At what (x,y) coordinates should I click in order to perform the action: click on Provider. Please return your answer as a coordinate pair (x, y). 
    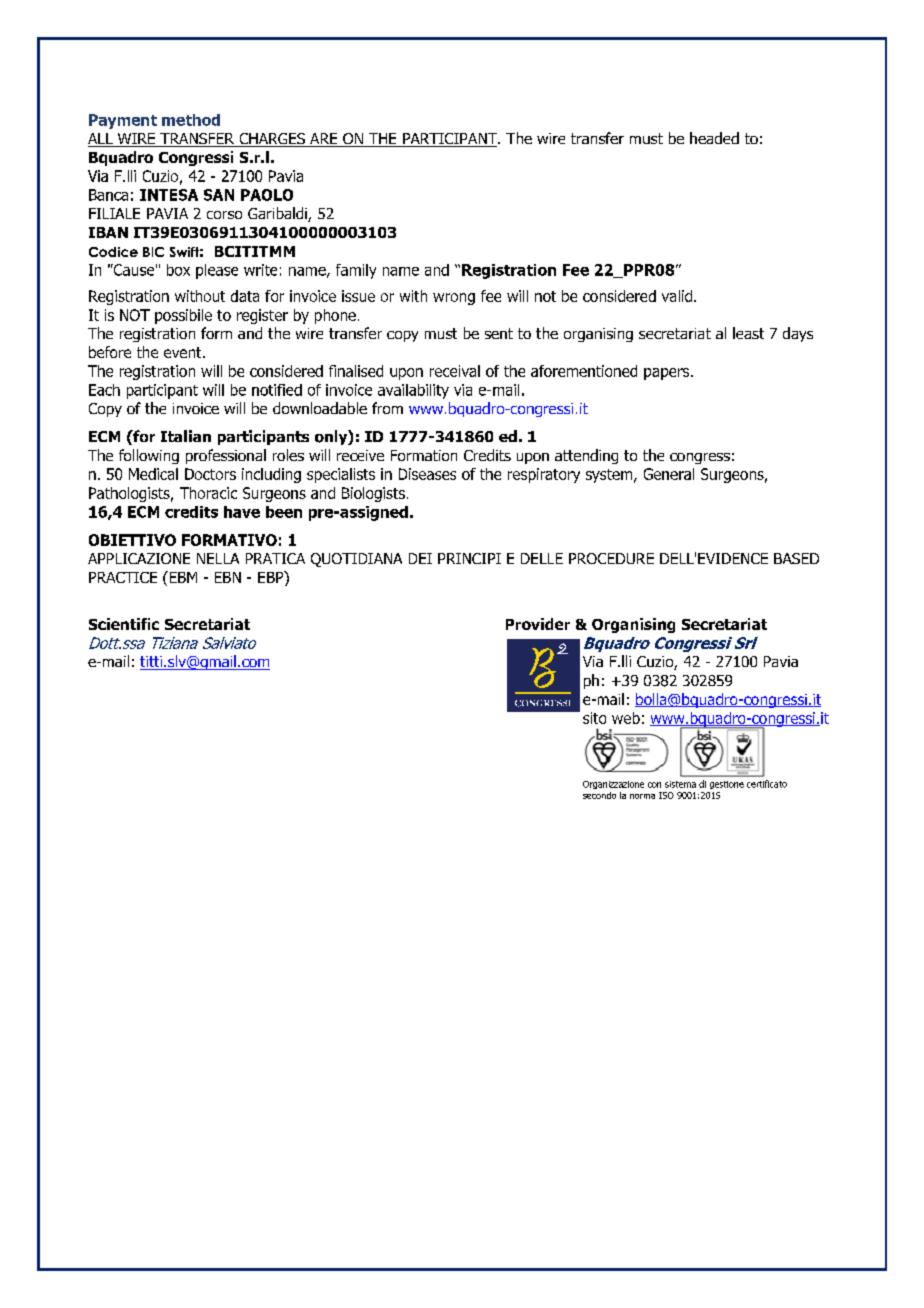
    Looking at the image, I should click on (538, 624).
